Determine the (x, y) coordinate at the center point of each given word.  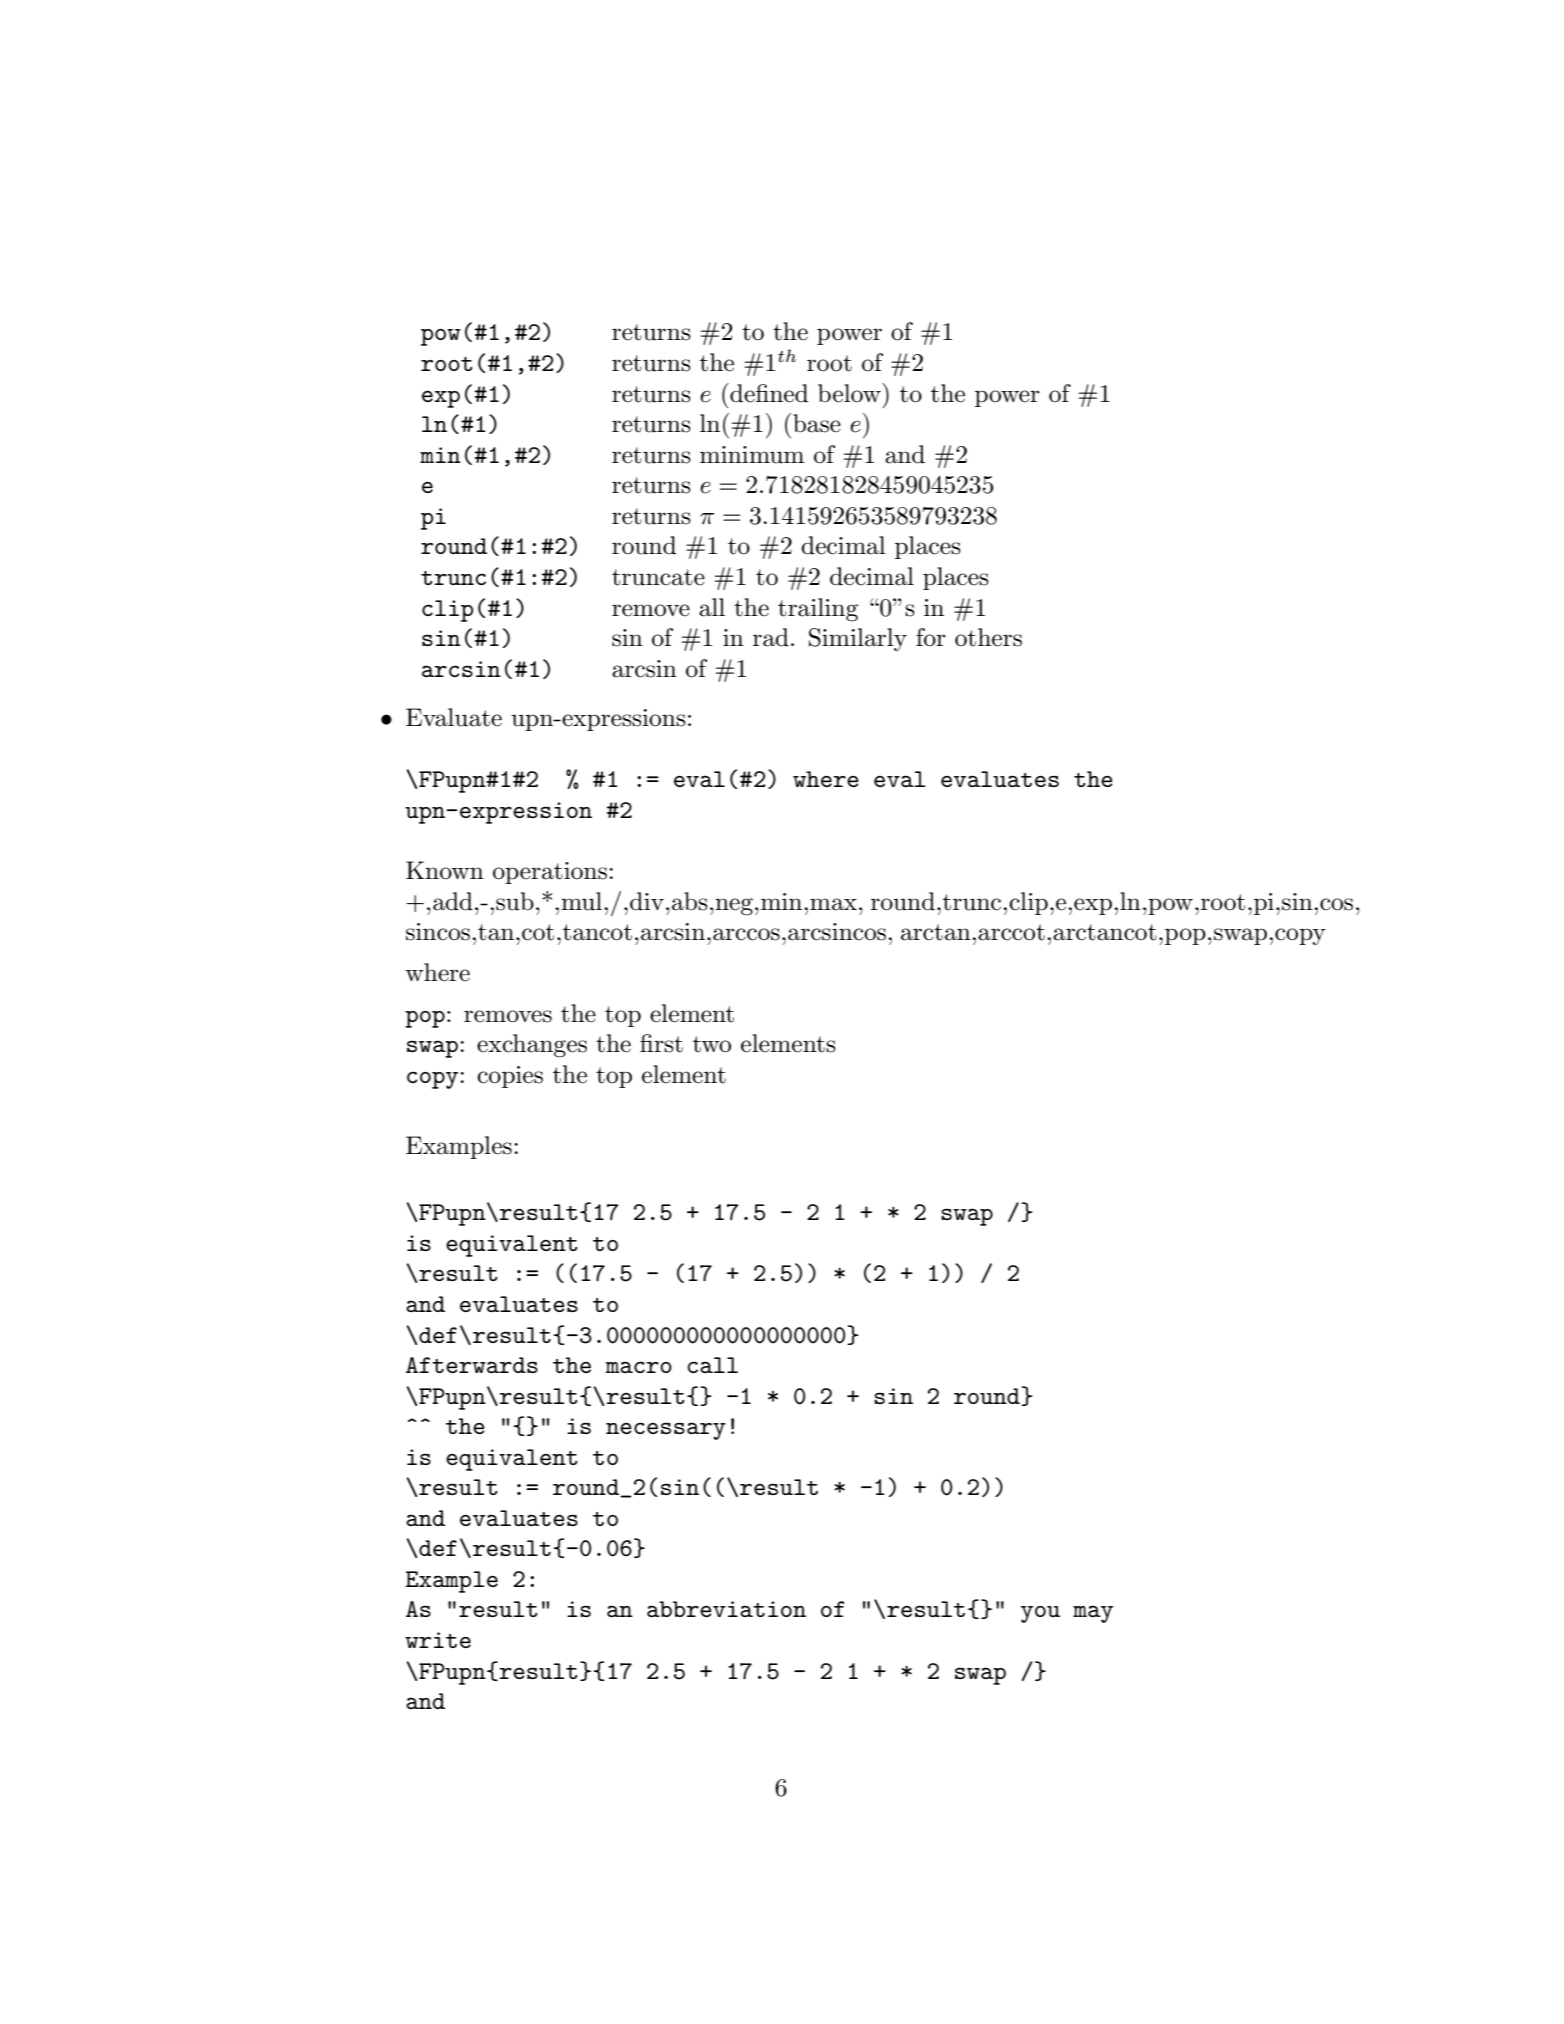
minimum (752, 455)
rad (771, 637)
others (988, 637)
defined (768, 393)
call (712, 1365)
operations (550, 873)
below (850, 393)
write (438, 1640)
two (712, 1044)
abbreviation (726, 1609)
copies (510, 1077)
